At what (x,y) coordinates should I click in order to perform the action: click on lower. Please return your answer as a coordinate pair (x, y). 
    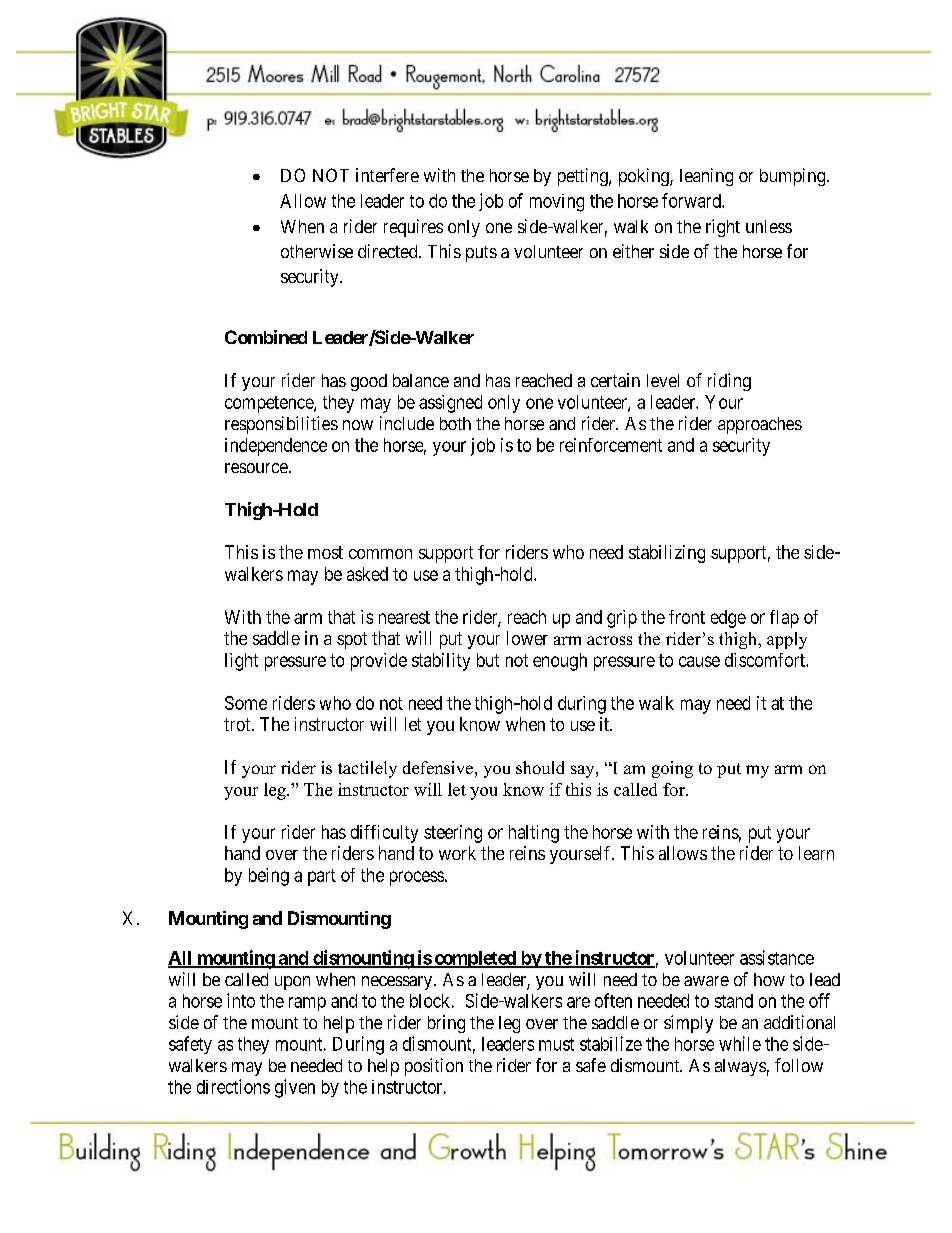
    Looking at the image, I should click on (527, 638).
